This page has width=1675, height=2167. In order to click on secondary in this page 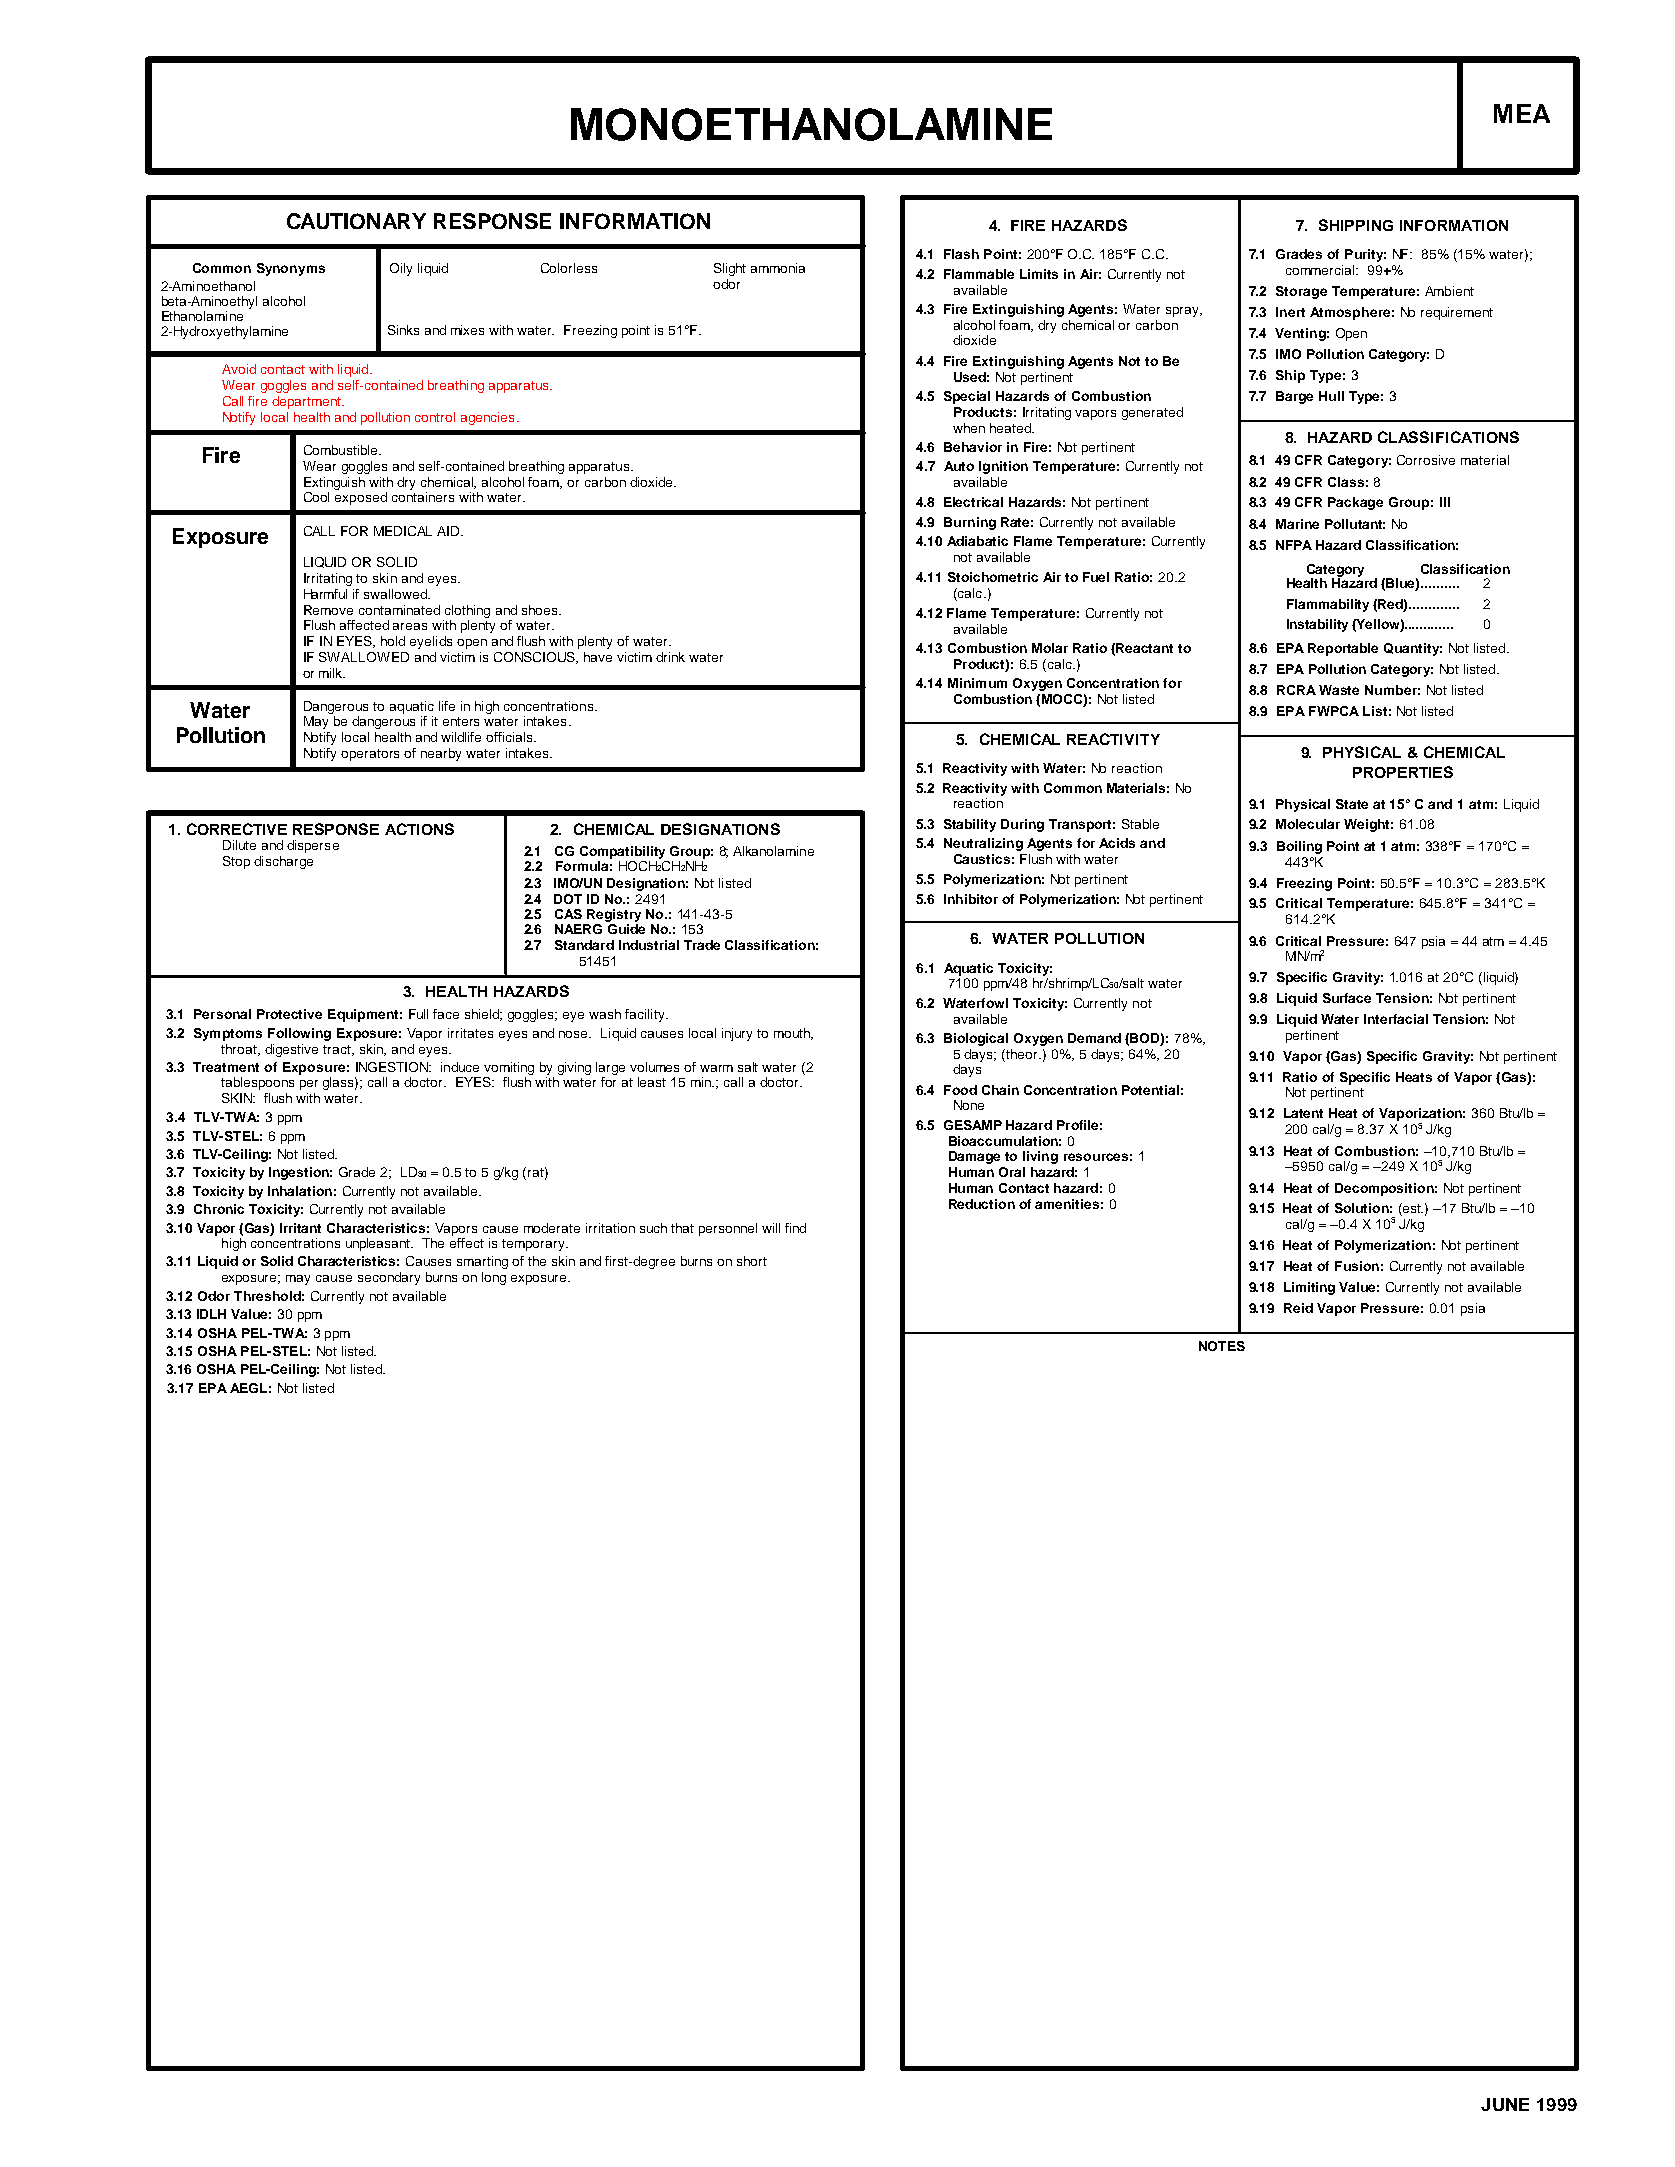, I will do `click(389, 1278)`.
